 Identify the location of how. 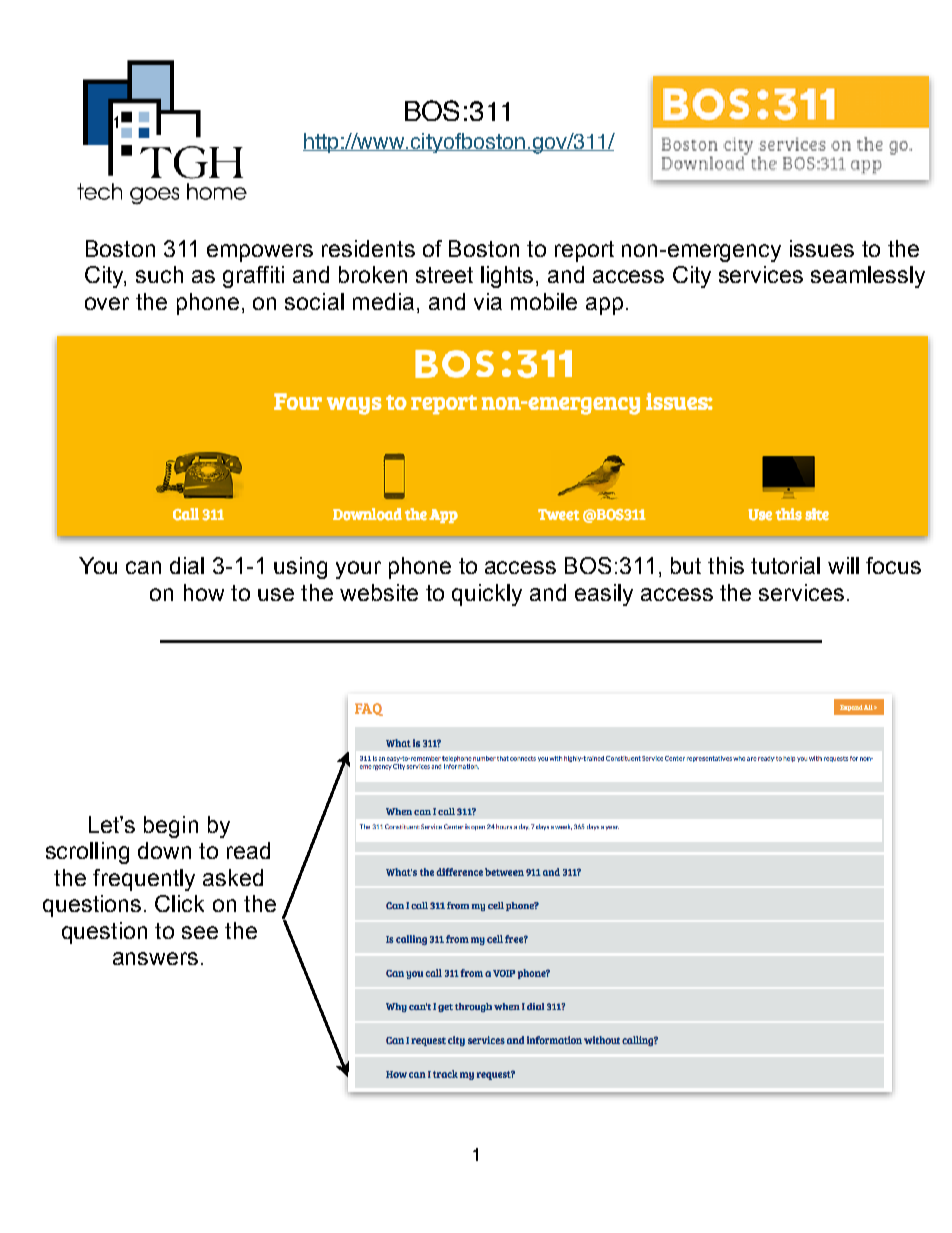
(204, 592).
